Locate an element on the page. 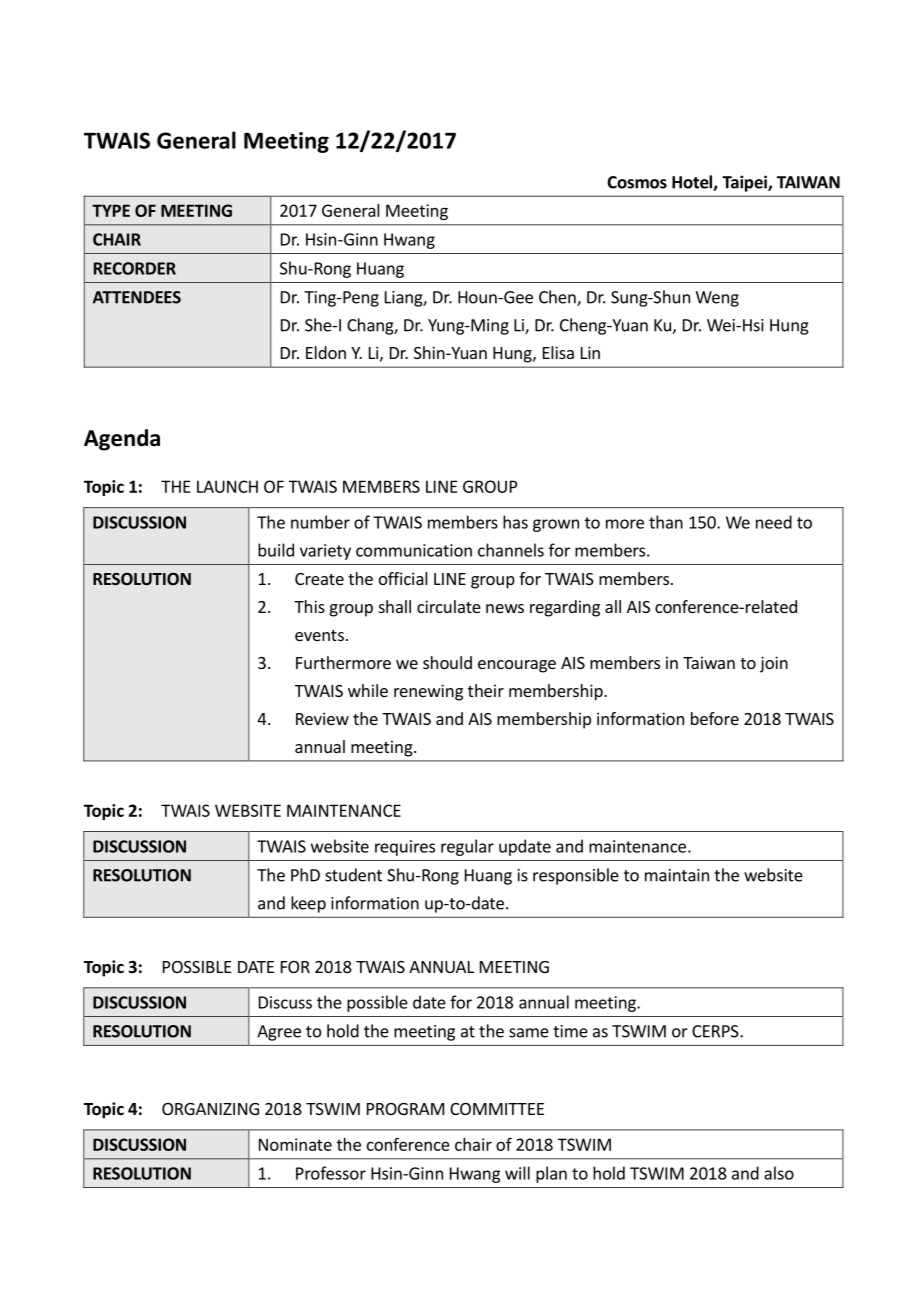 Image resolution: width=924 pixels, height=1308 pixels. events is located at coordinates (319, 635).
